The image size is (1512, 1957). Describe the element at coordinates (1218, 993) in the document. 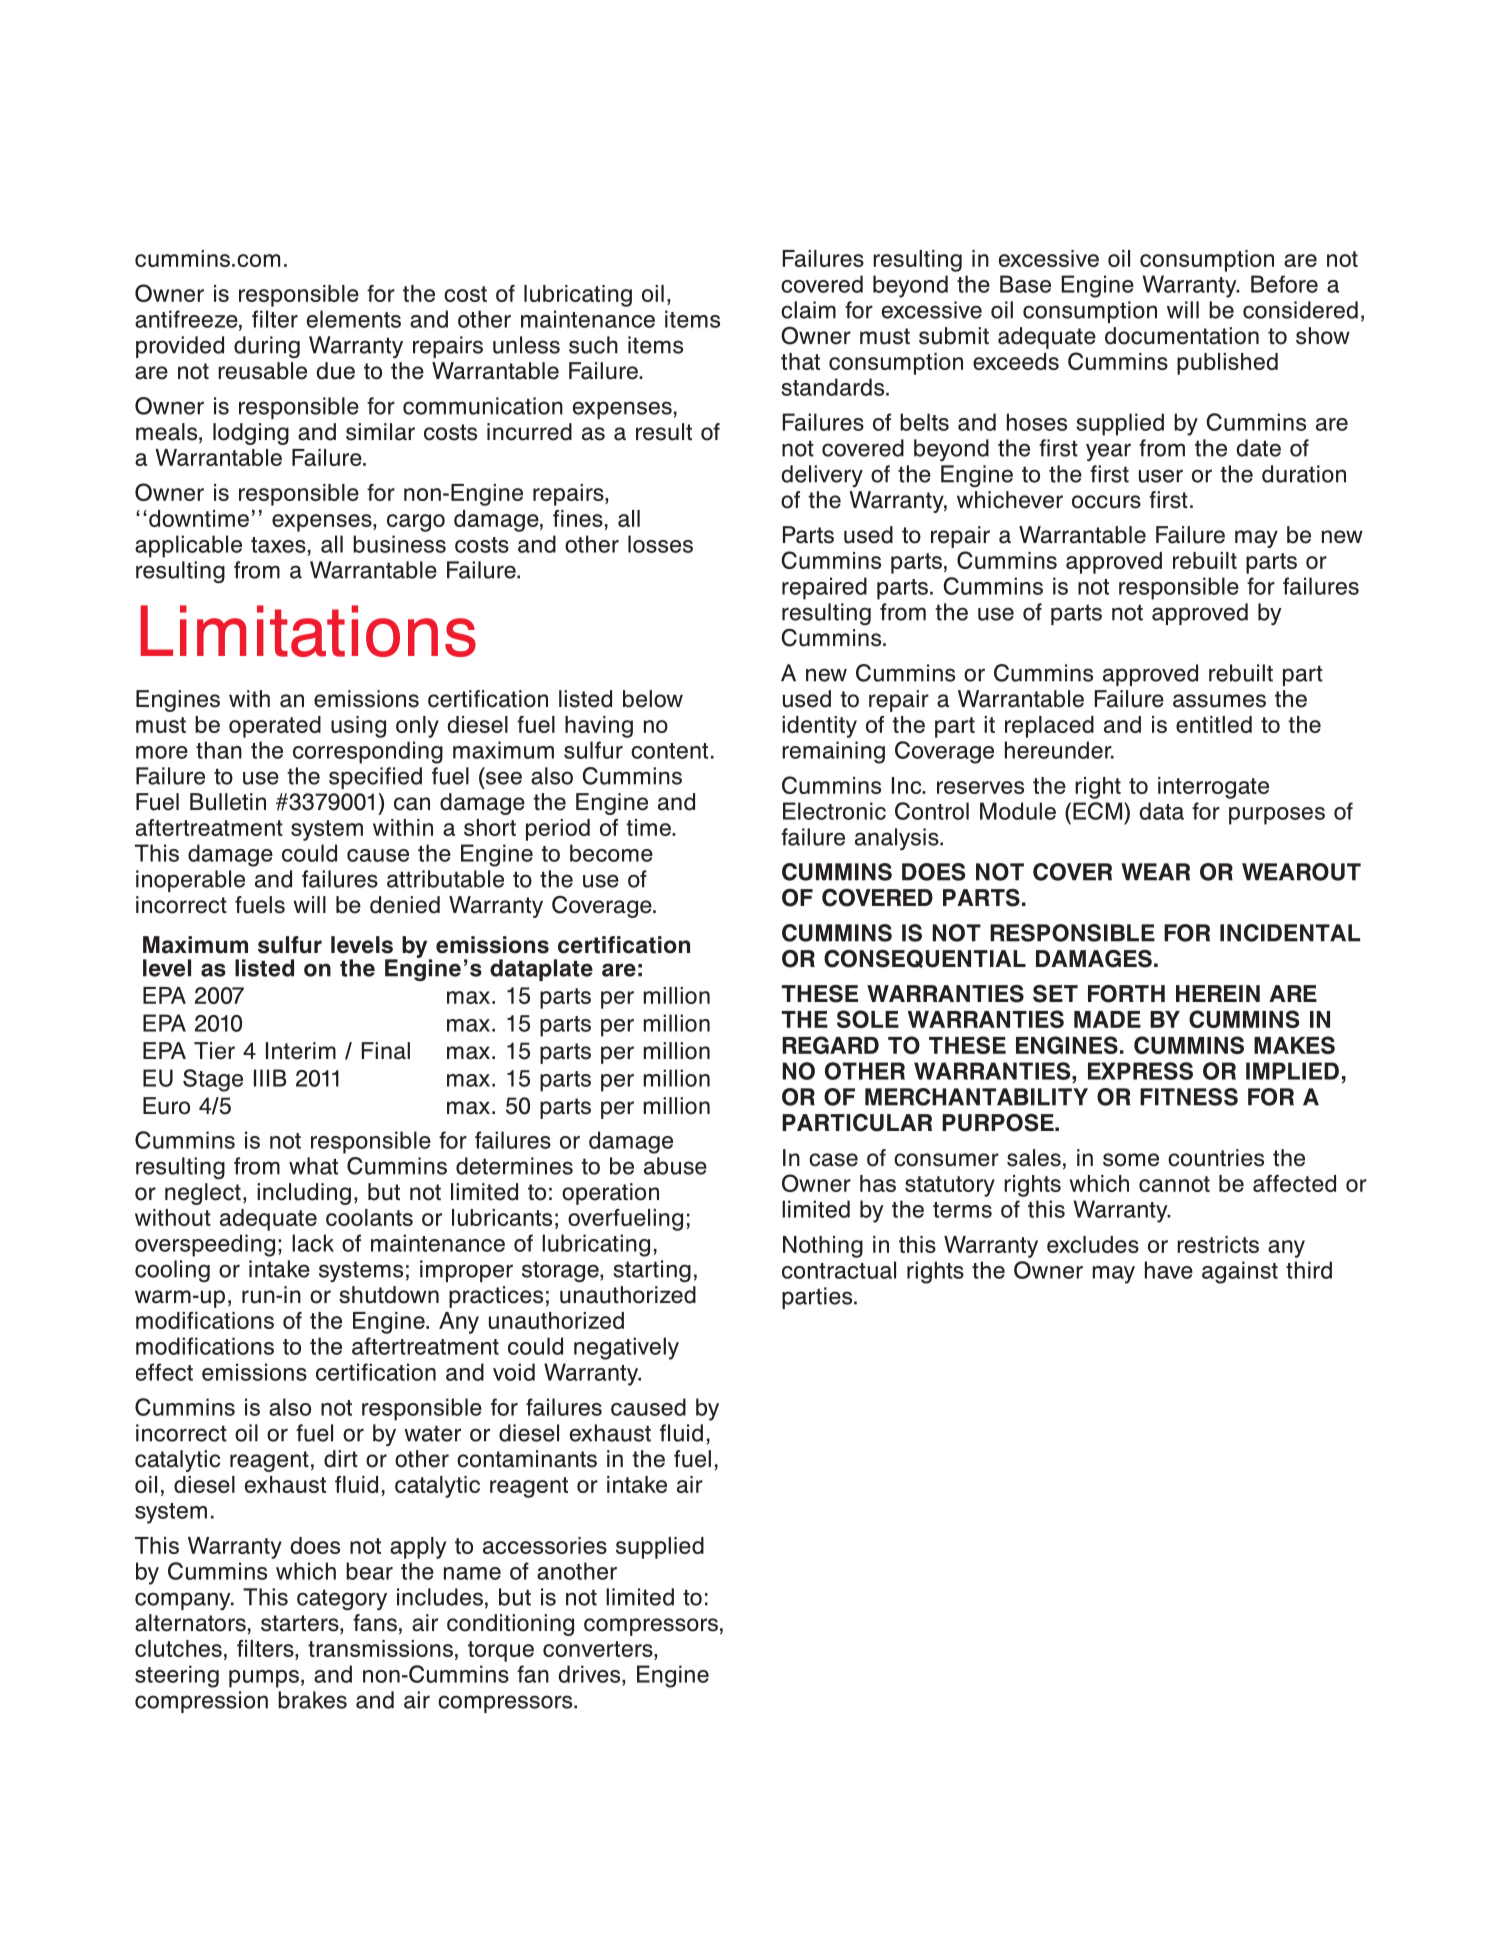

I see `HEREIN` at that location.
